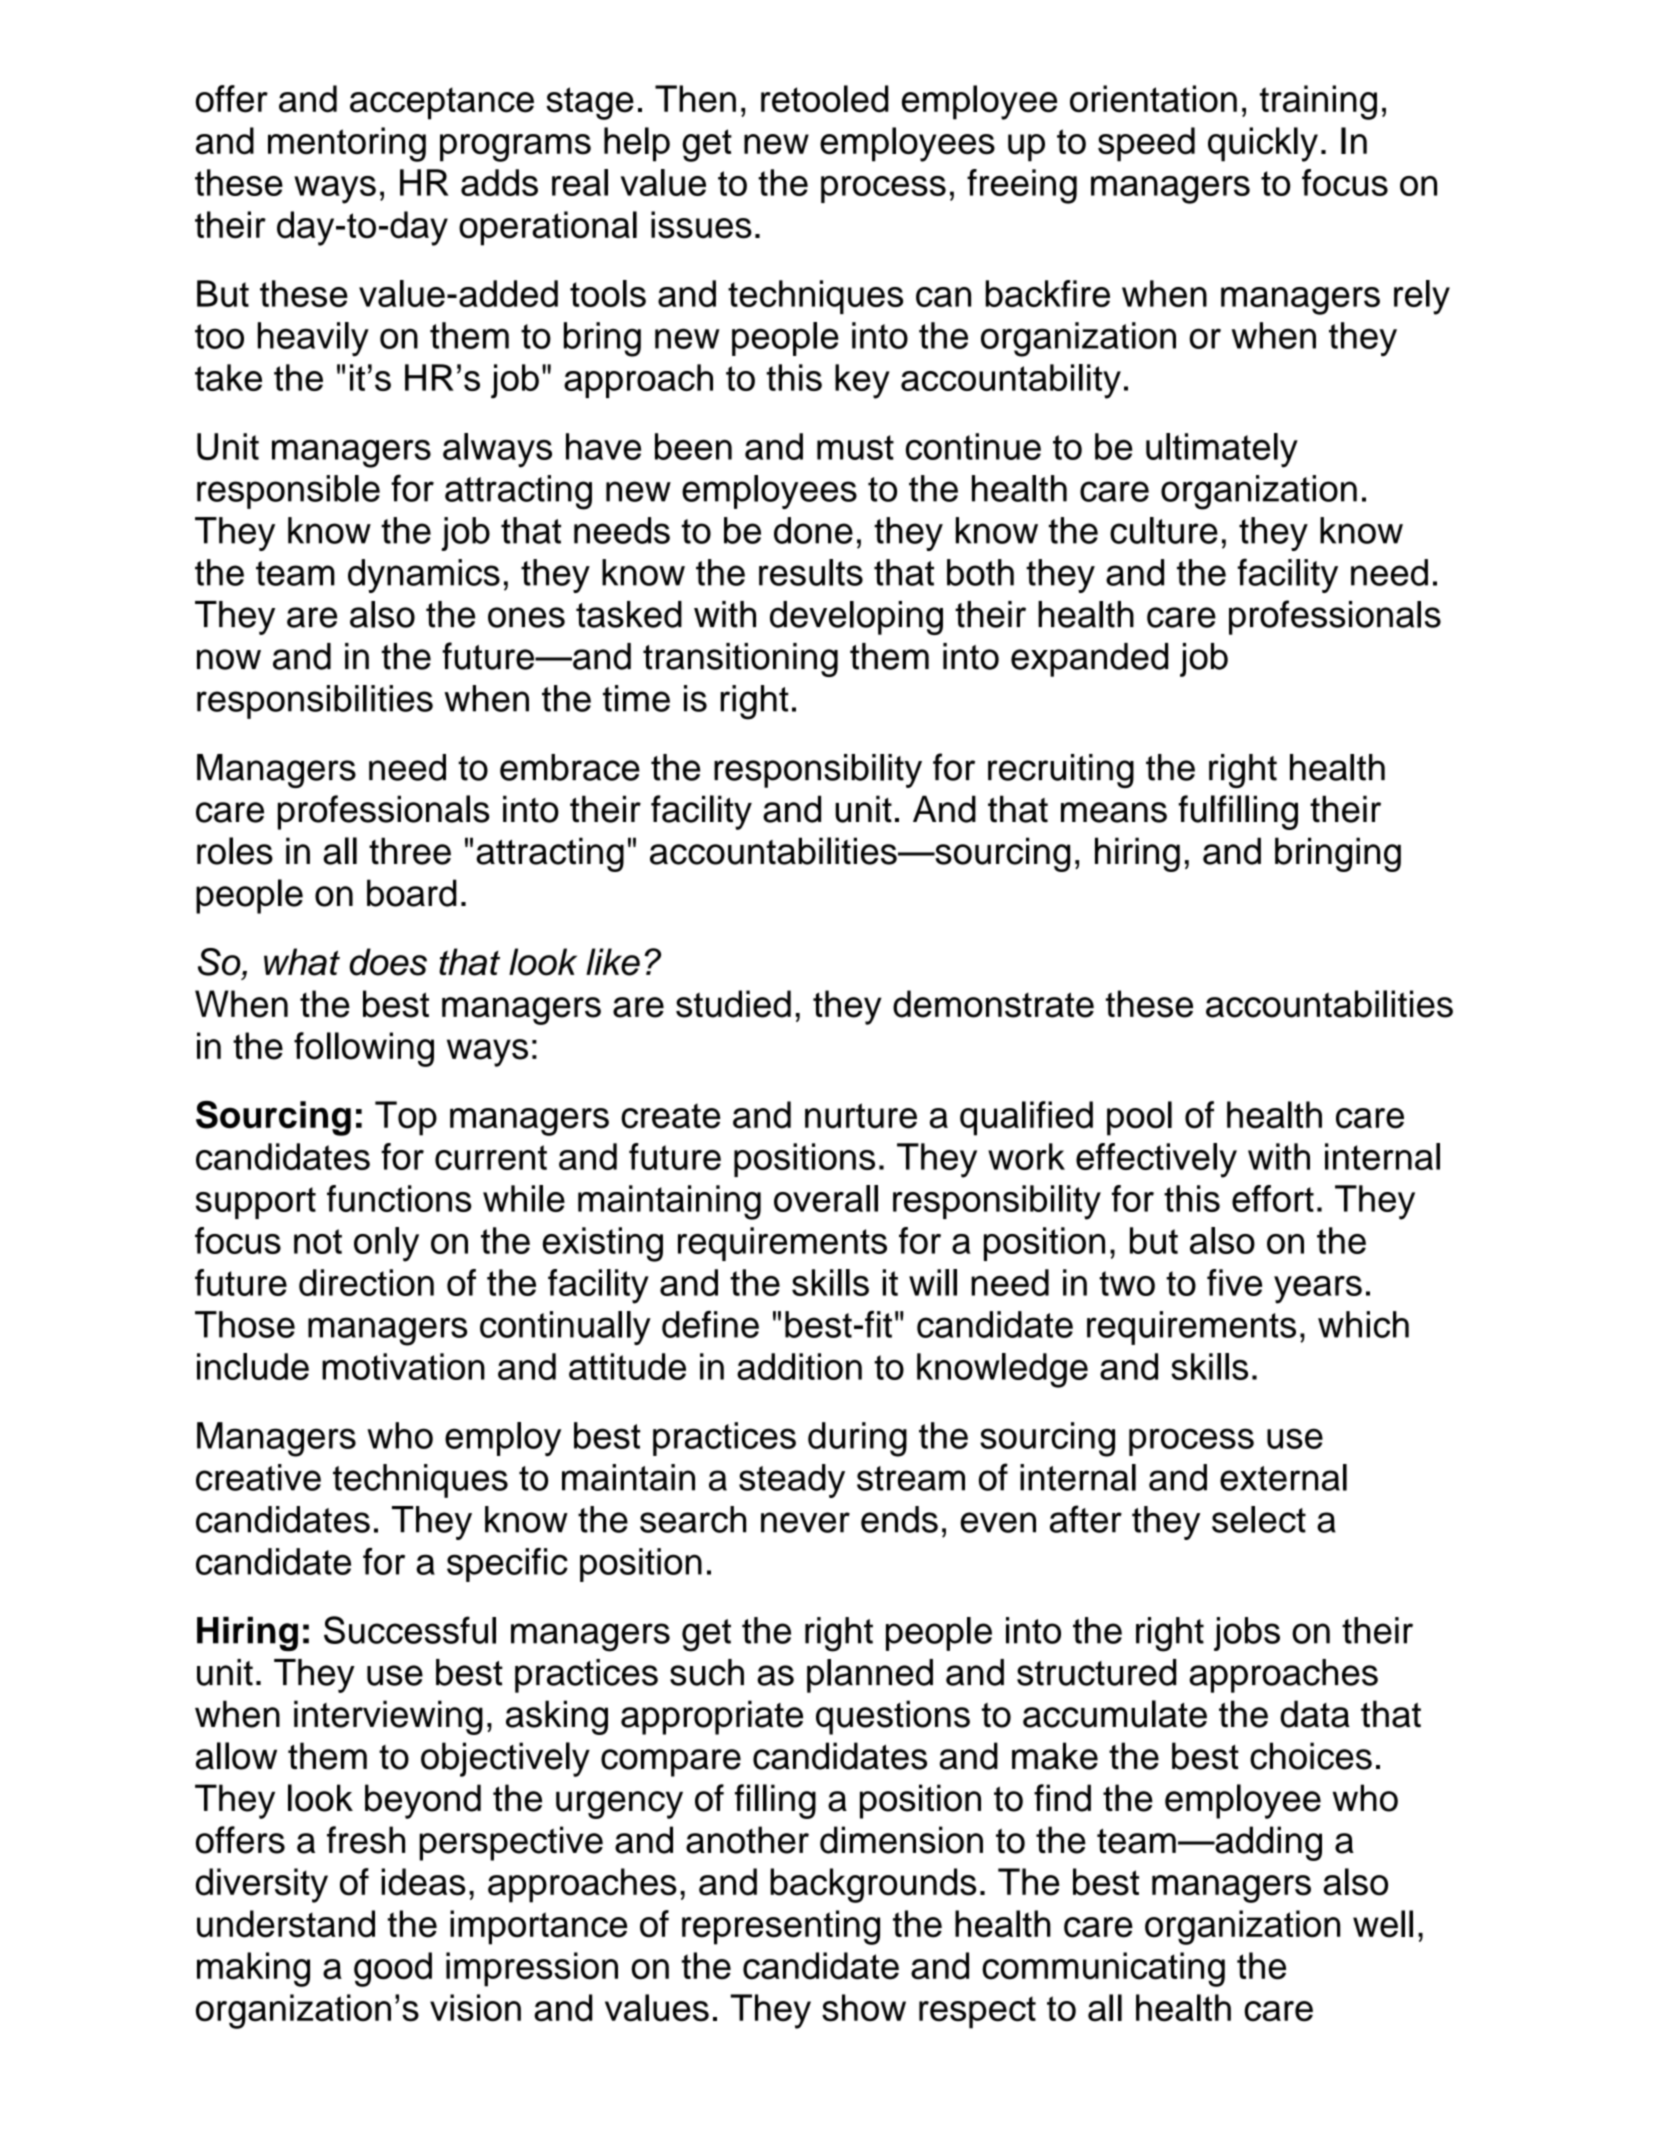 The width and height of the screenshot is (1654, 2140). I want to click on representing, so click(781, 1927).
